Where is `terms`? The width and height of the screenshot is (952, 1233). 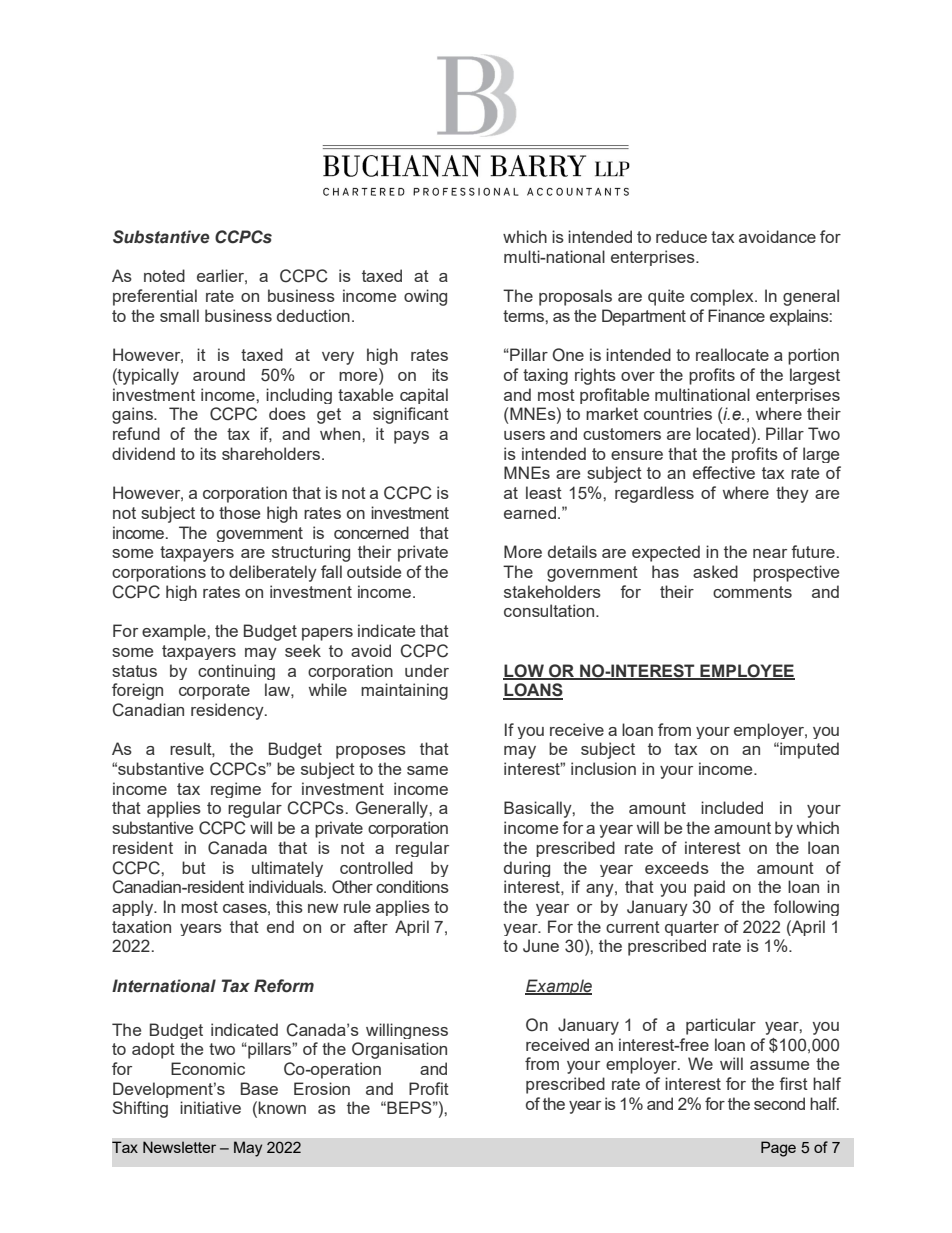 terms is located at coordinates (524, 316).
